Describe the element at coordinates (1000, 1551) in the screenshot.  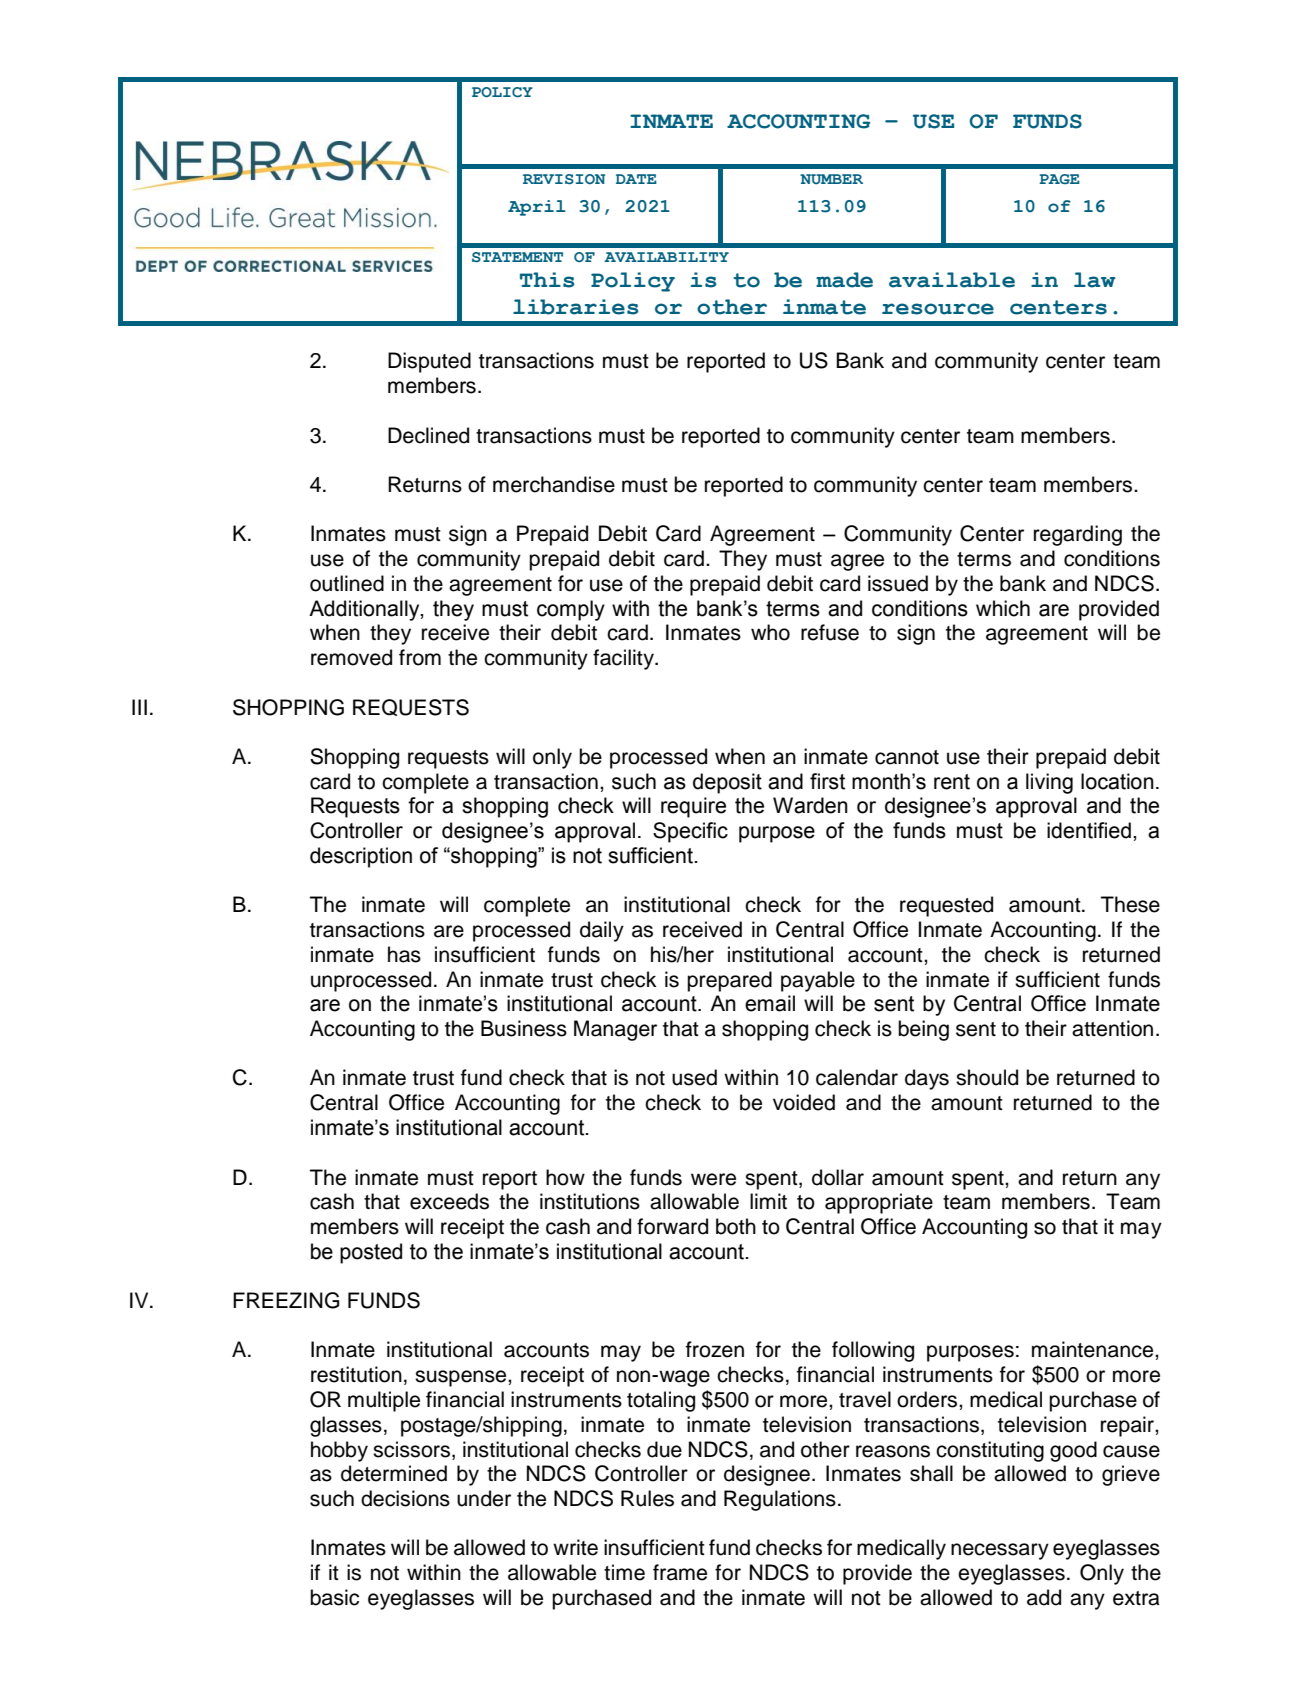
I see `necessary` at that location.
